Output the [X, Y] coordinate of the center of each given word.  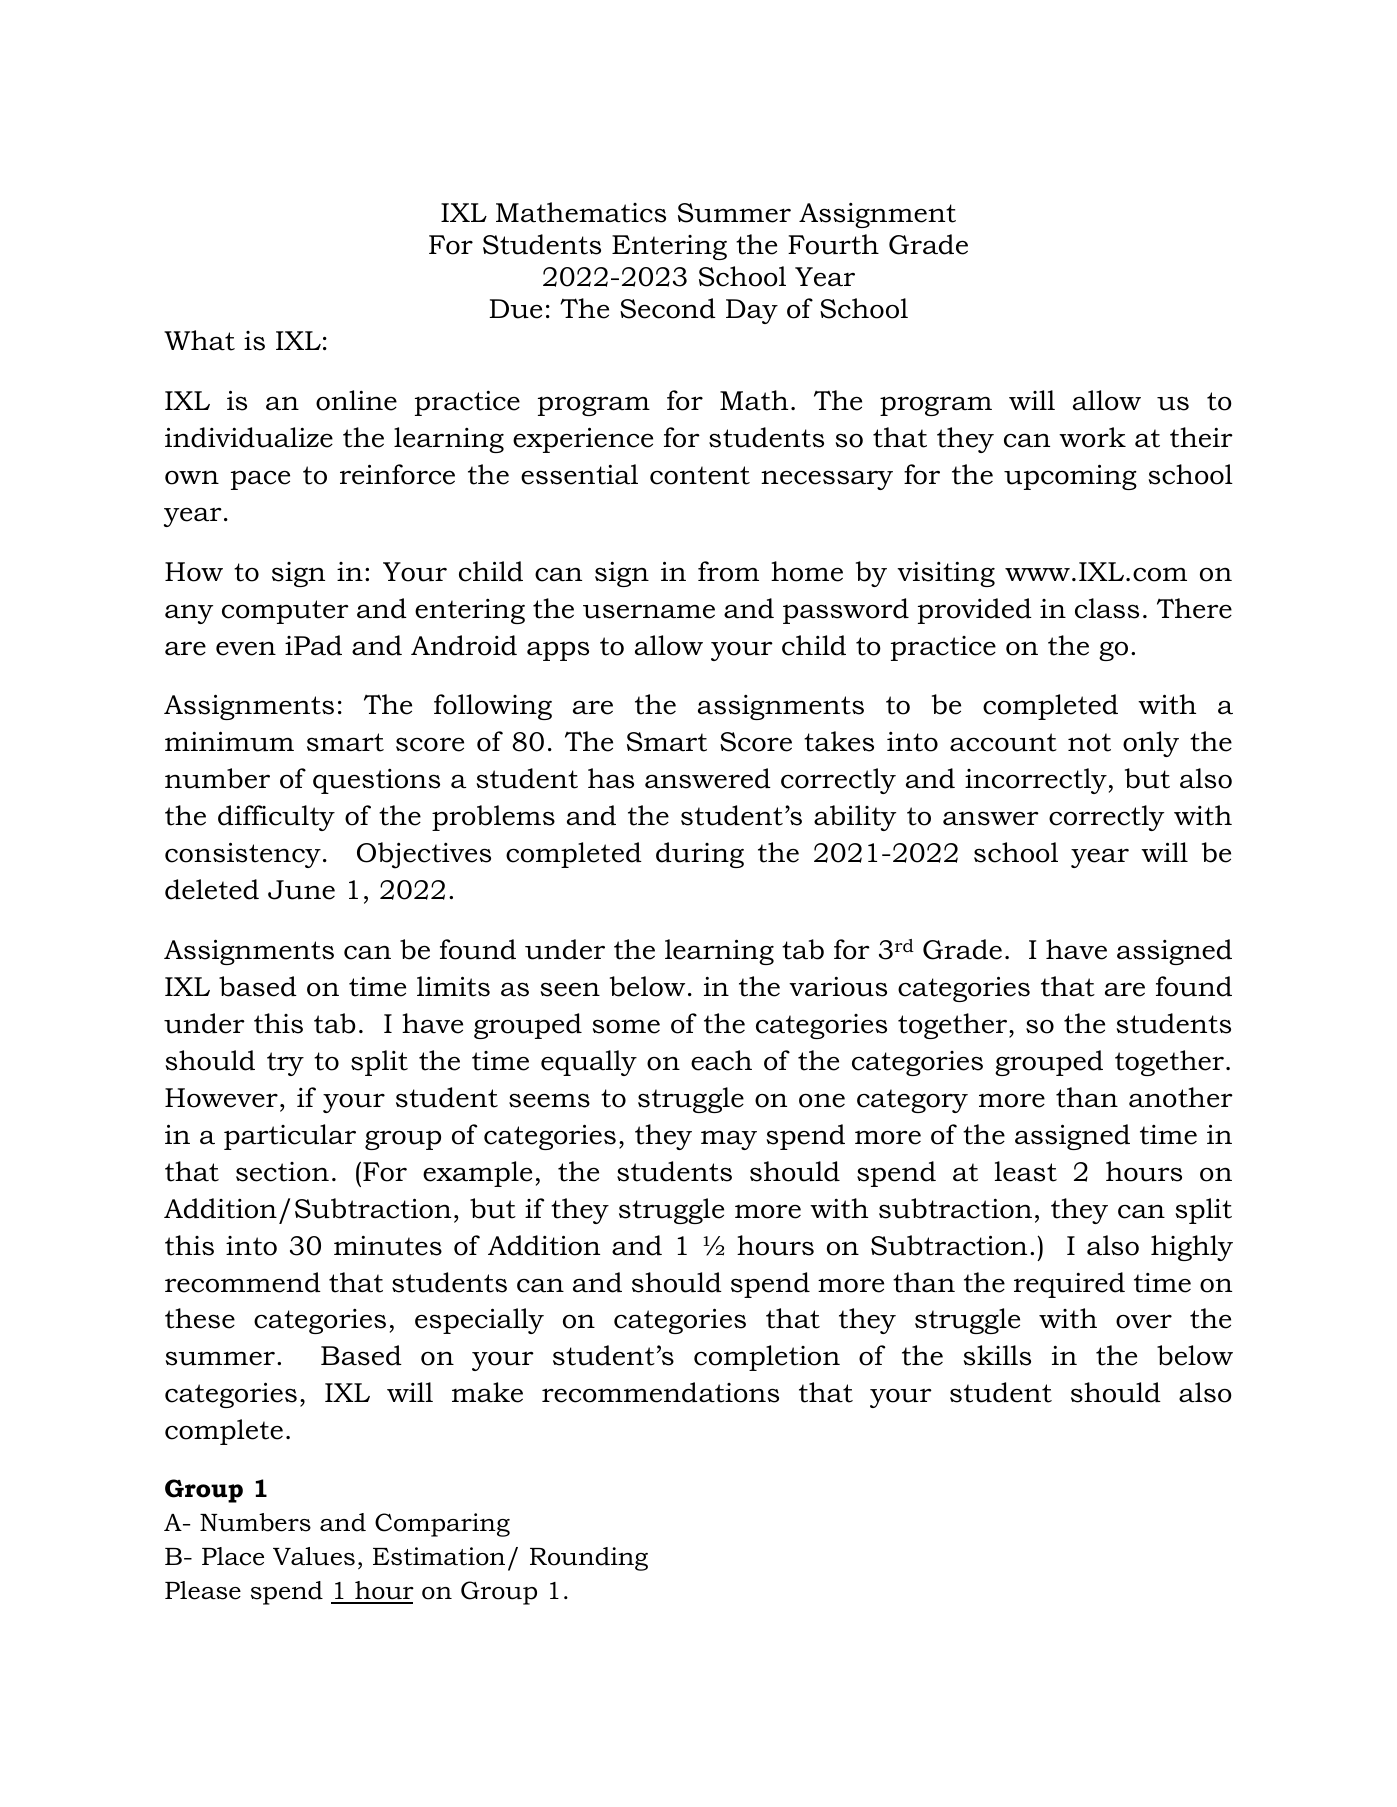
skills [997, 1355]
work [1092, 437]
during [700, 855]
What [199, 340]
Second [668, 308]
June [301, 890]
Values [314, 1556]
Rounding [589, 1559]
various [838, 987]
